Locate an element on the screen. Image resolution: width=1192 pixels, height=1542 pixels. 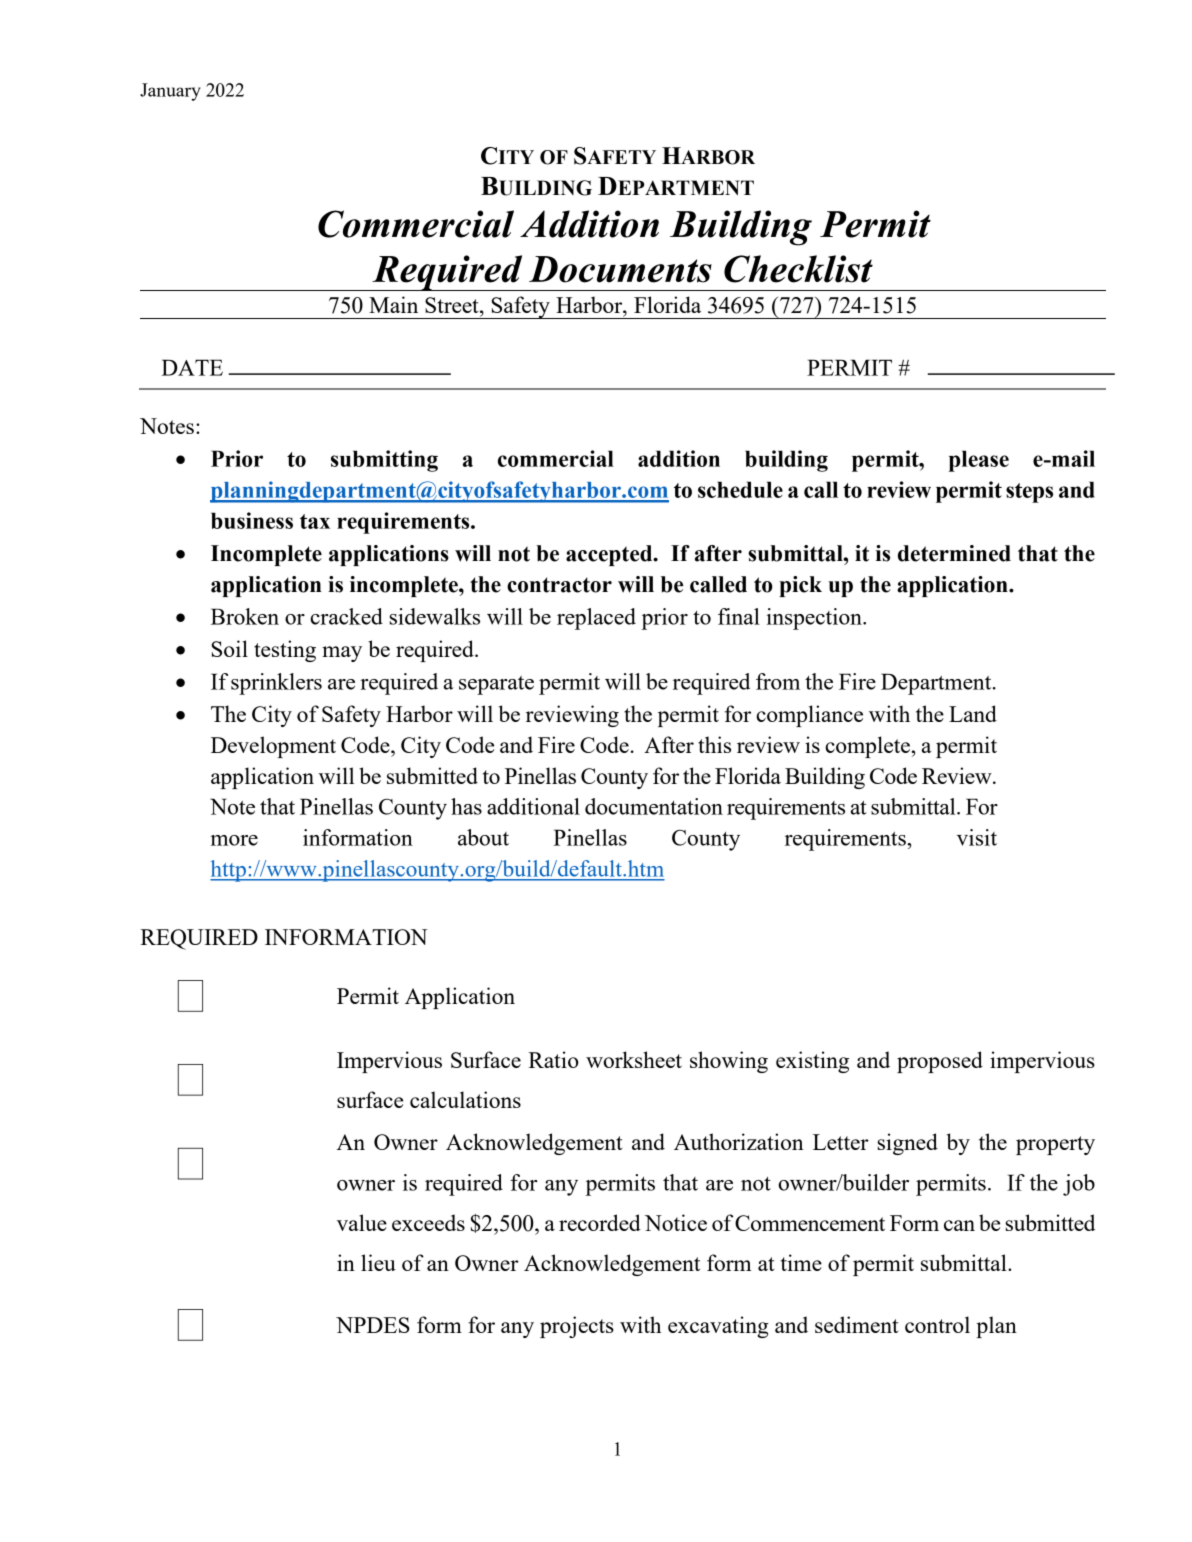
control is located at coordinates (937, 1324).
